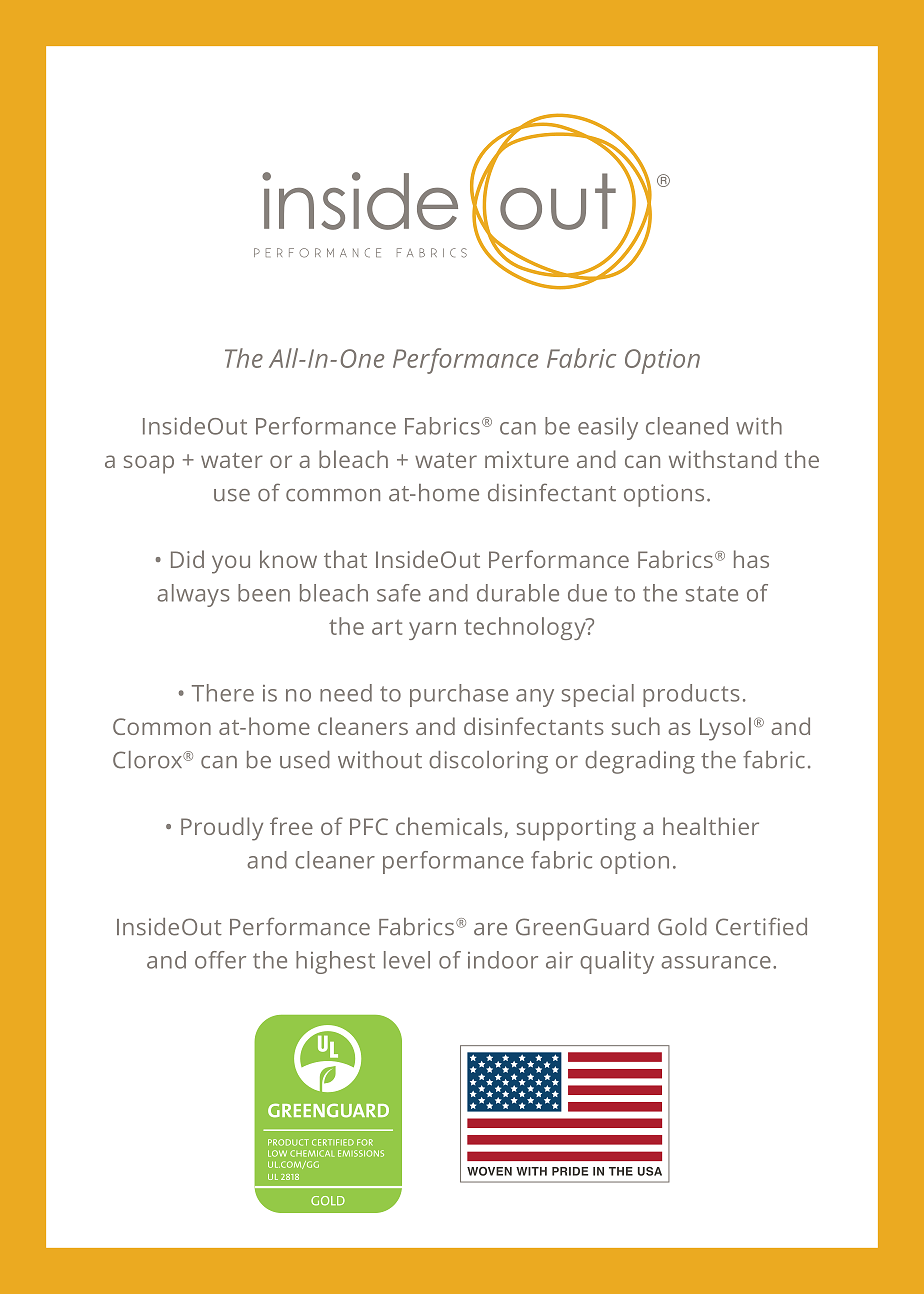 This image has width=924, height=1294. What do you see at coordinates (527, 459) in the image?
I see `mixture` at bounding box center [527, 459].
